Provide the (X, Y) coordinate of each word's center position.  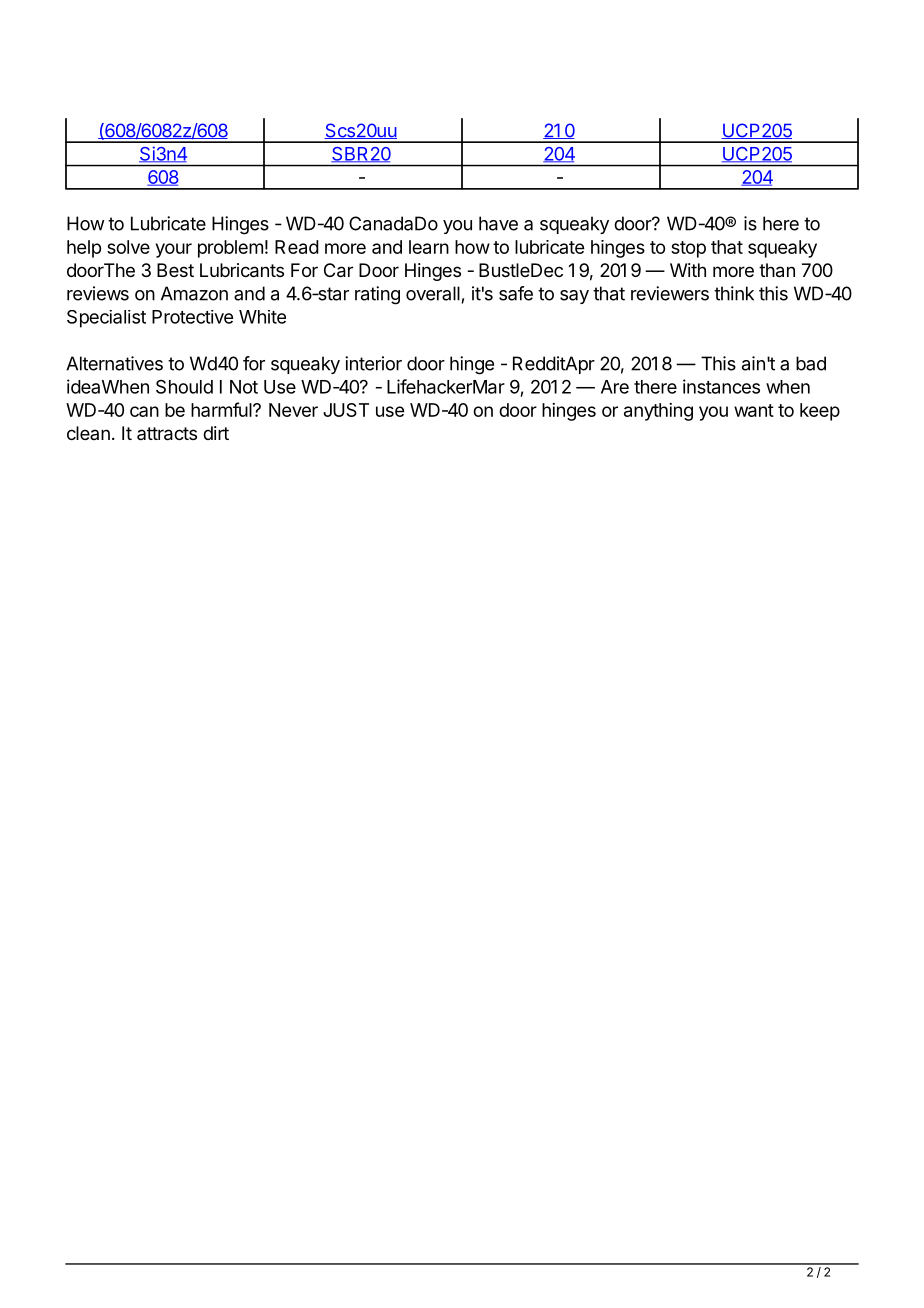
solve (128, 247)
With (688, 270)
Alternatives (114, 363)
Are (615, 387)
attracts (167, 434)
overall (433, 293)
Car (338, 270)
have (498, 223)
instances (721, 386)
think (734, 293)
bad (811, 363)
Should (184, 387)
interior (373, 363)
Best (175, 270)
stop (688, 249)
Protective (192, 317)
